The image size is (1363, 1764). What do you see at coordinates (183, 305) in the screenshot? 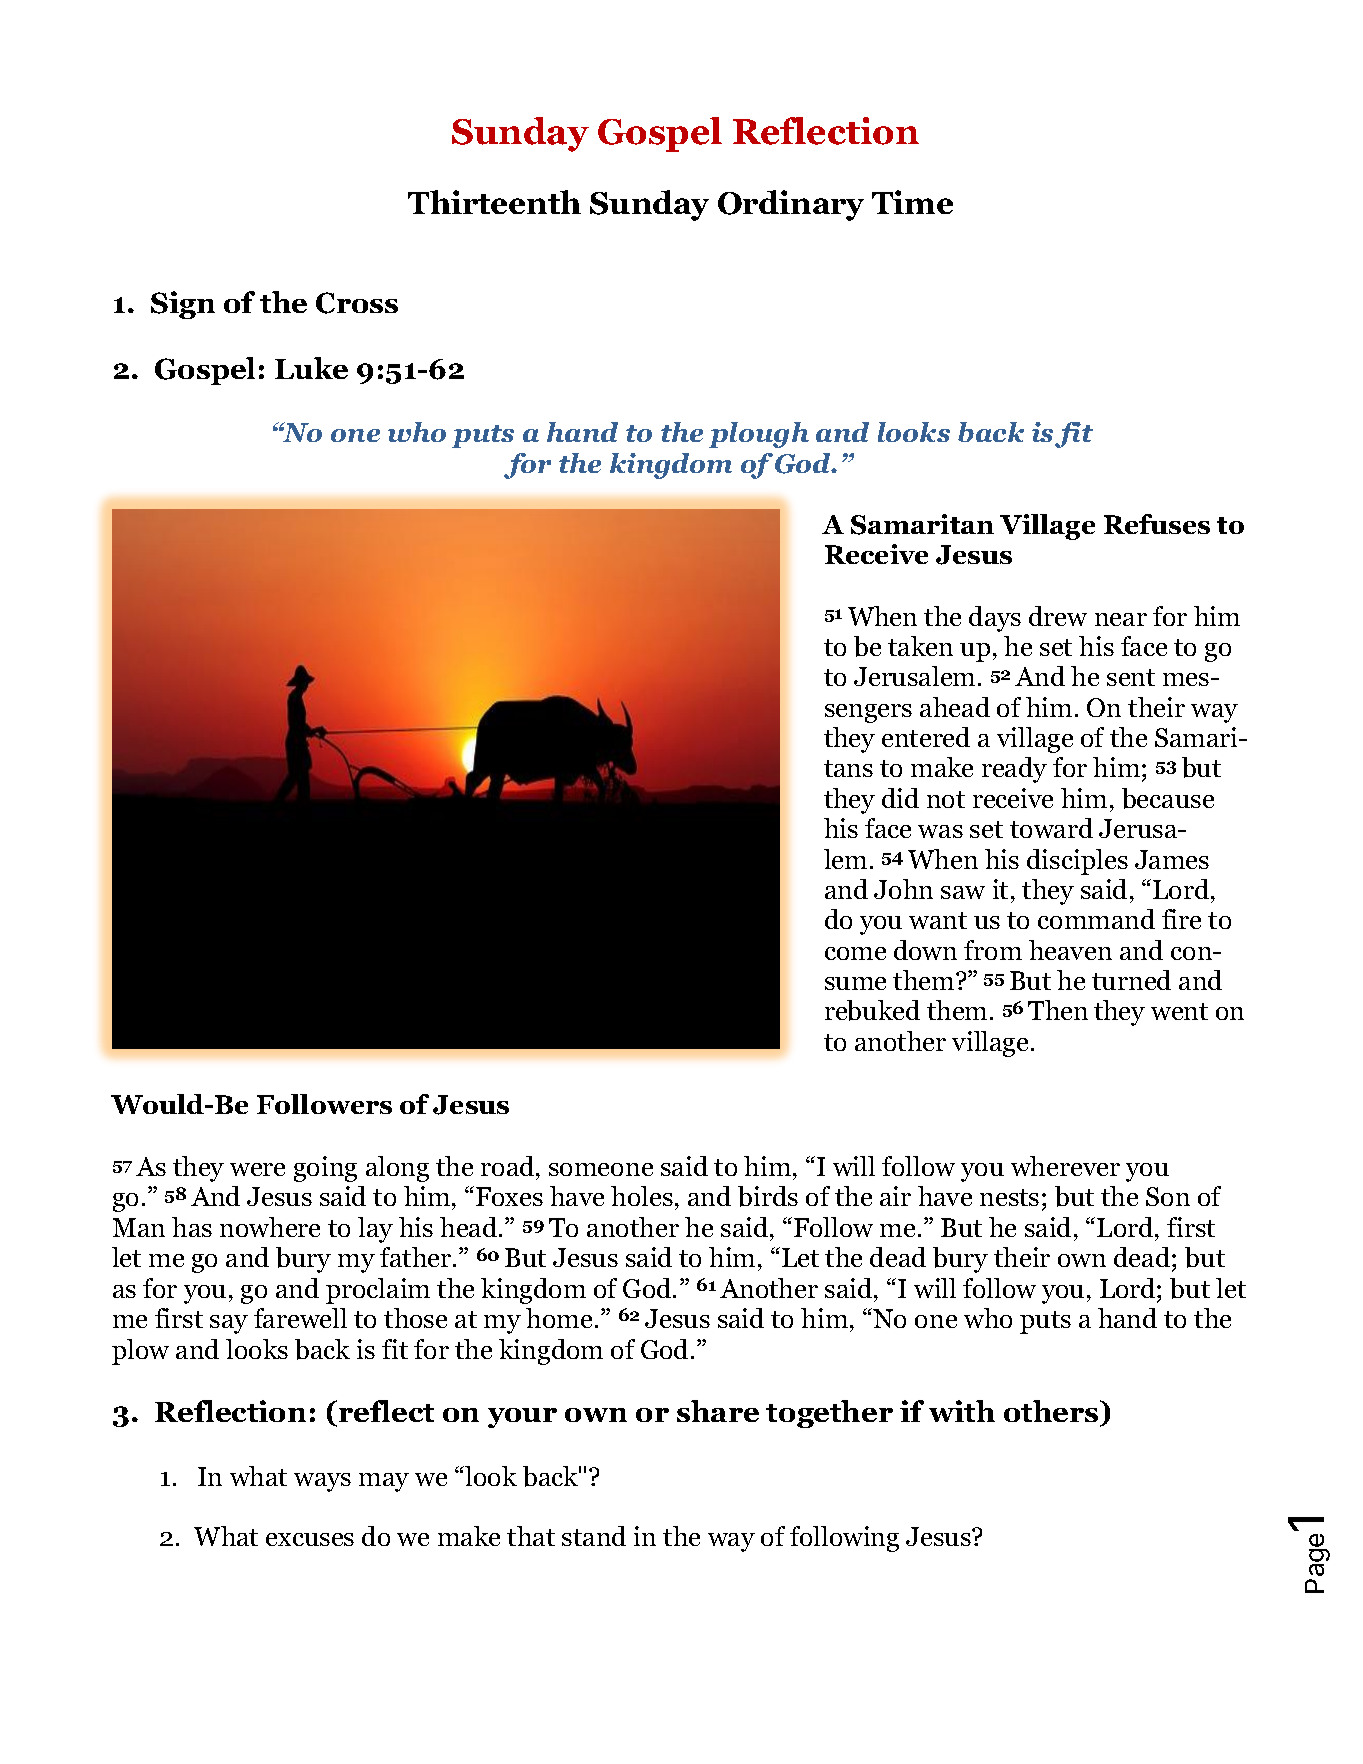
I see `Sign` at bounding box center [183, 305].
